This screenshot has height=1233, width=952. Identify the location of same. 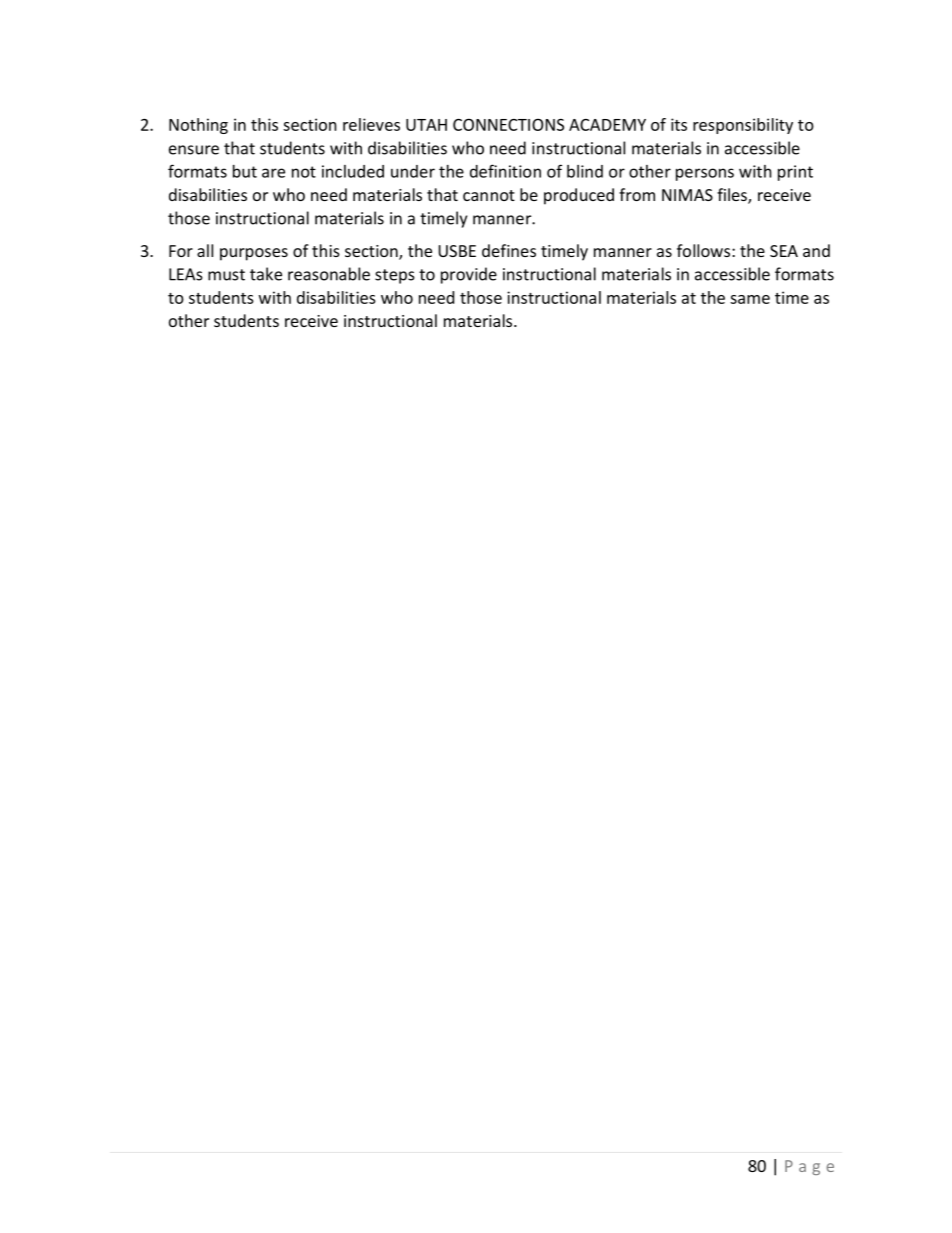
(750, 299).
